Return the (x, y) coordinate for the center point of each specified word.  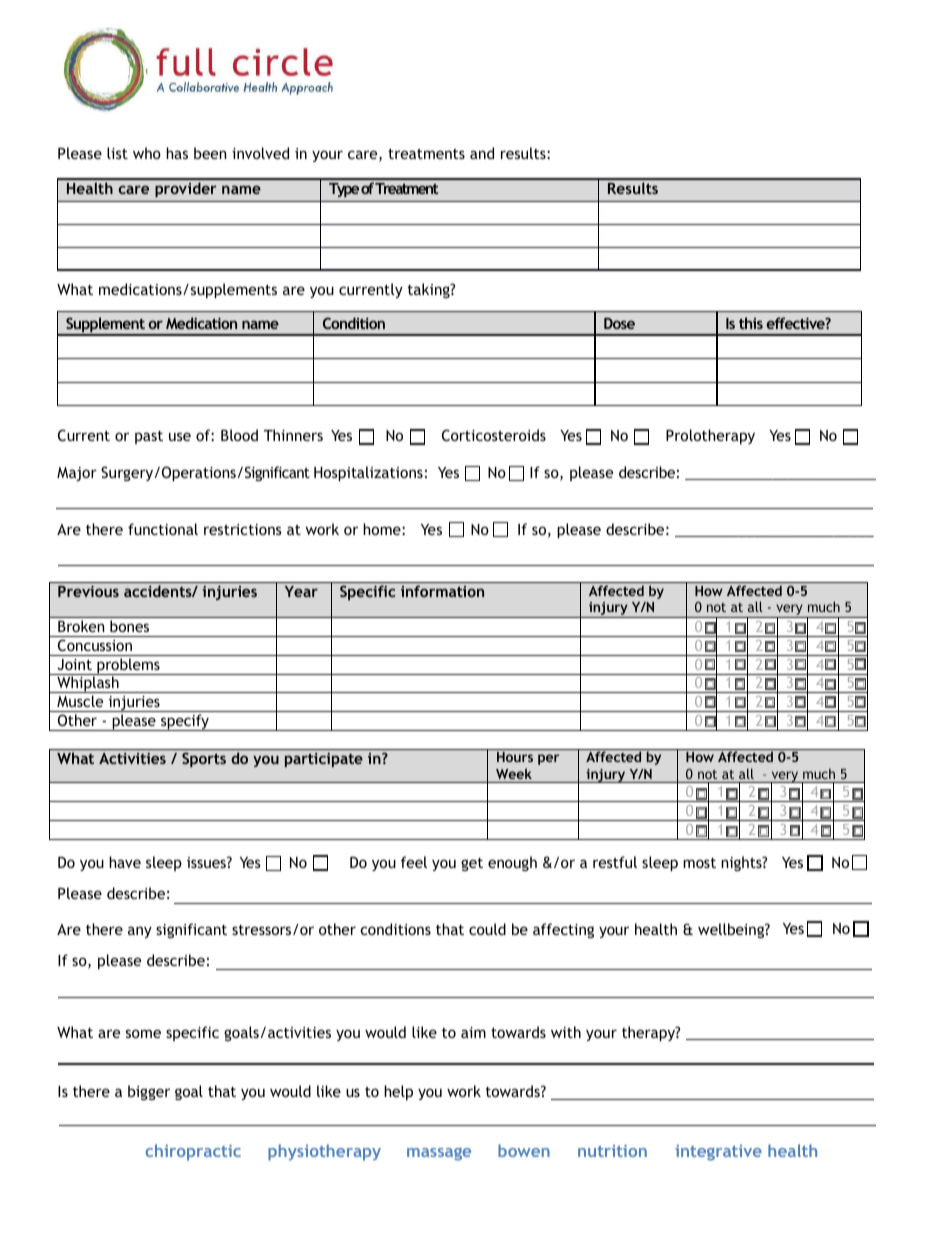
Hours (515, 757)
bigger (149, 1092)
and (482, 153)
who (147, 153)
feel (414, 862)
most (699, 863)
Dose (619, 323)
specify (185, 722)
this (751, 323)
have (125, 862)
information (442, 591)
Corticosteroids (494, 435)
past (149, 437)
